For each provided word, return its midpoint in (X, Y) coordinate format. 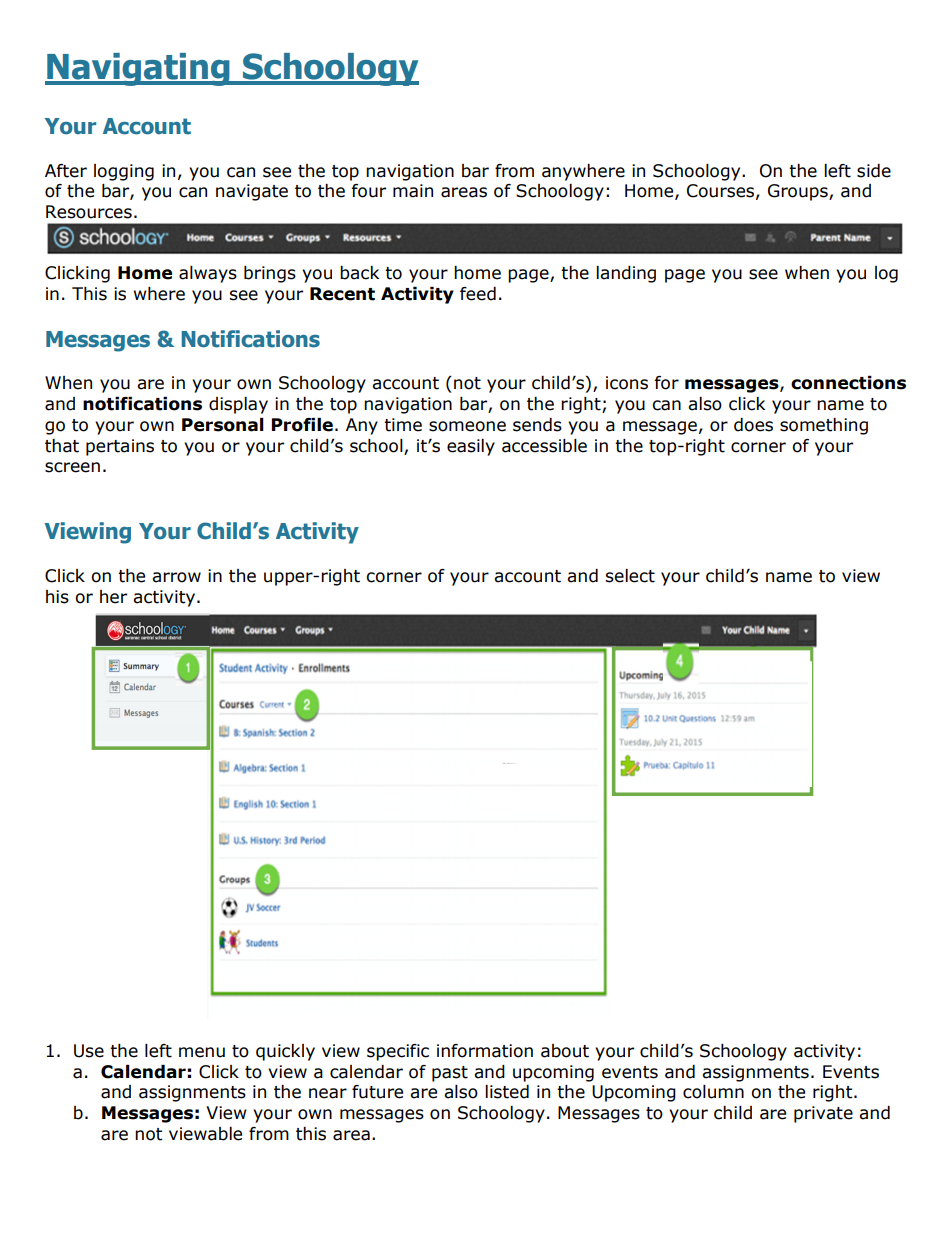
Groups (799, 192)
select (630, 576)
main (413, 191)
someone (467, 426)
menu (202, 1052)
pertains (120, 447)
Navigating (138, 69)
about (565, 1051)
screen (72, 467)
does (753, 425)
